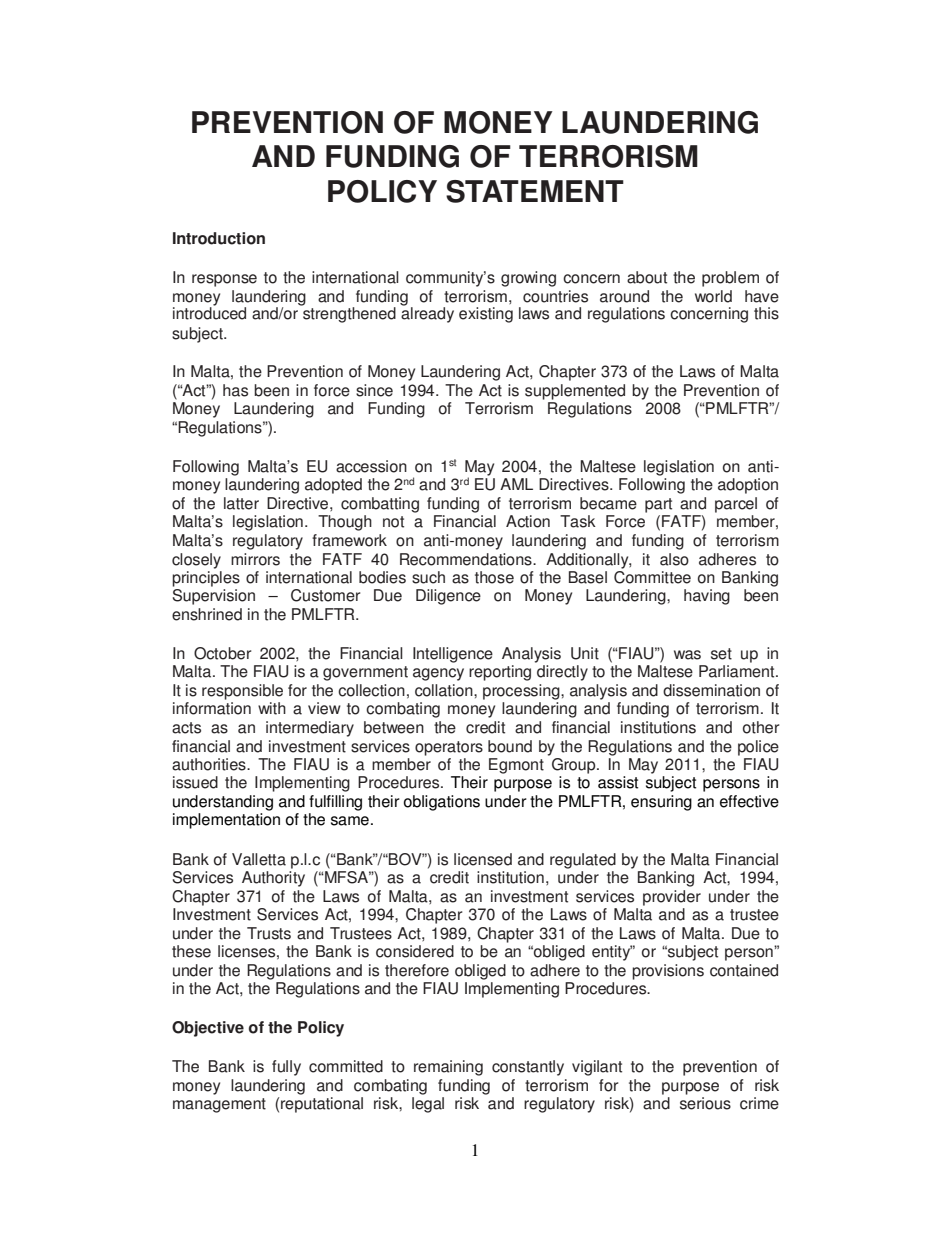  Describe the element at coordinates (705, 1103) in the screenshot. I see `serious` at that location.
